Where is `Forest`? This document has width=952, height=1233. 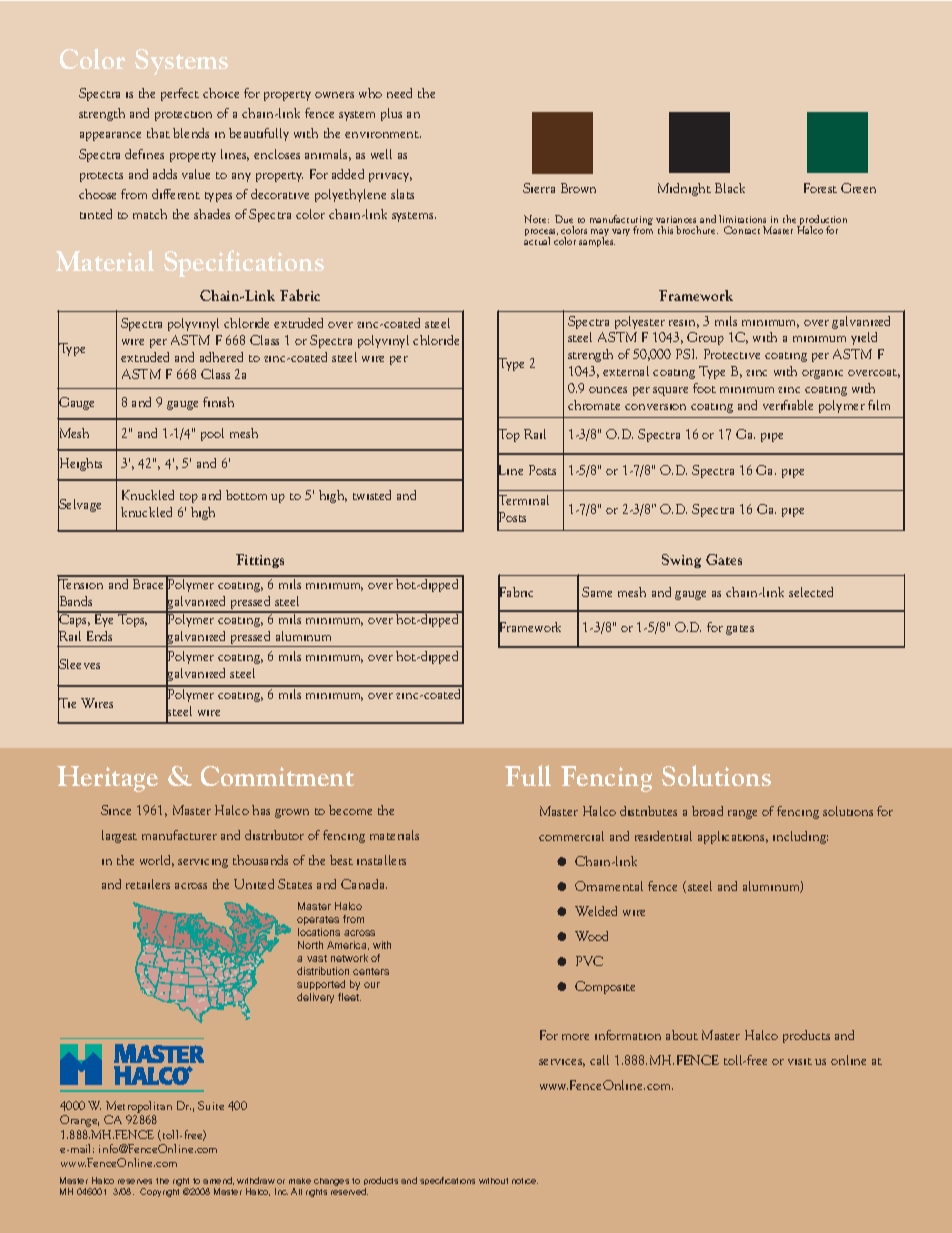 Forest is located at coordinates (820, 188).
